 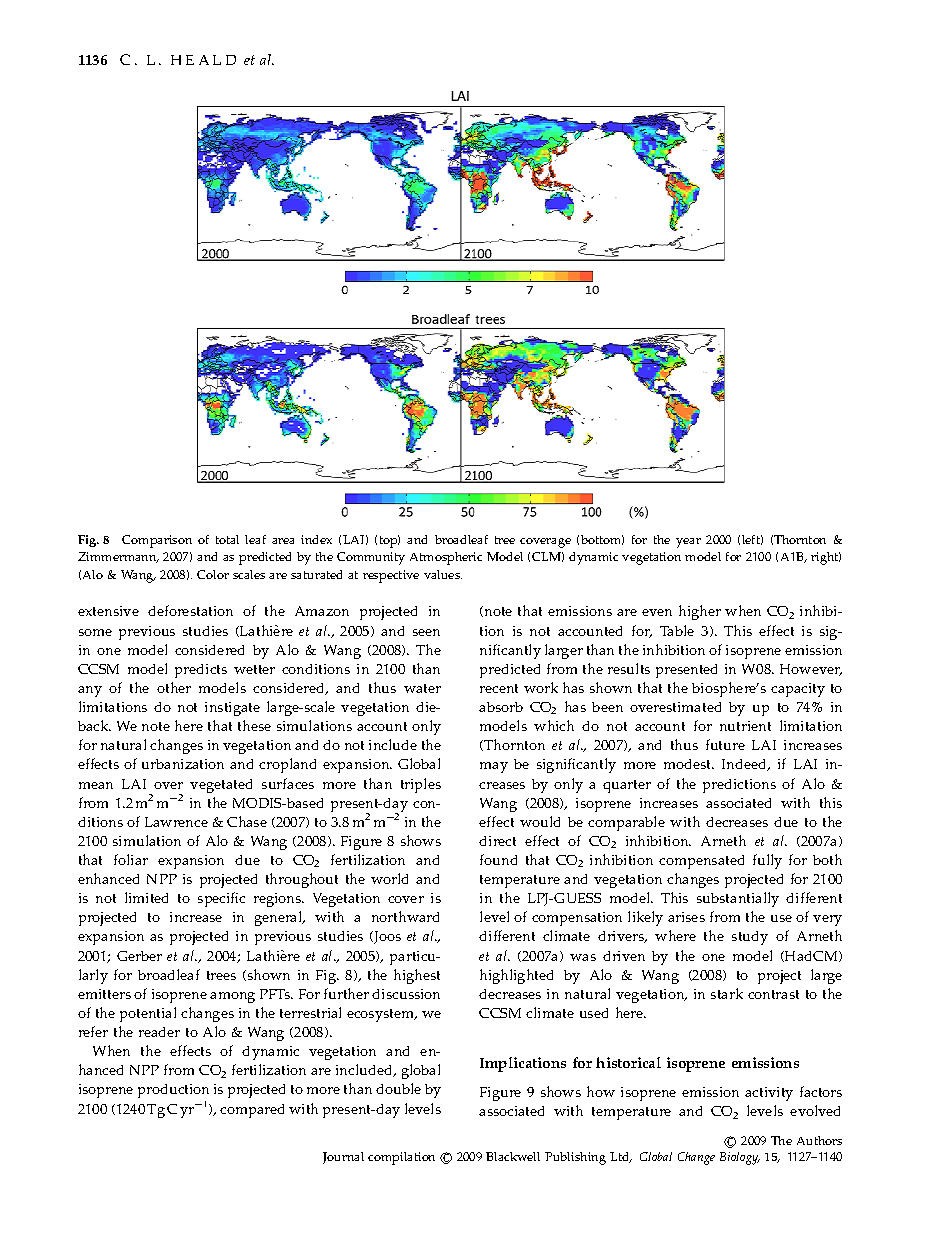 I want to click on triples, so click(x=421, y=785).
